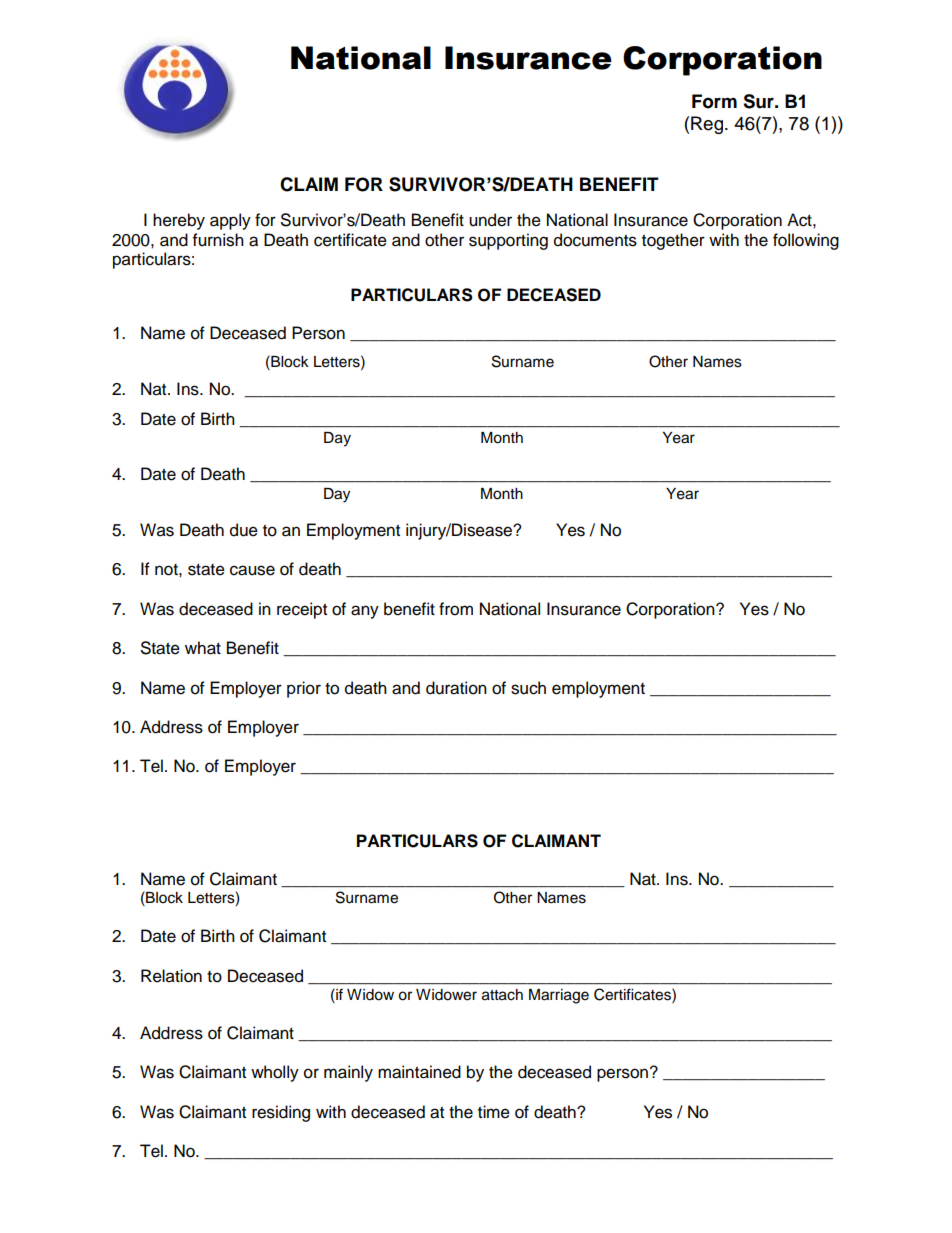 The image size is (952, 1233). What do you see at coordinates (490, 220) in the document?
I see `under` at bounding box center [490, 220].
